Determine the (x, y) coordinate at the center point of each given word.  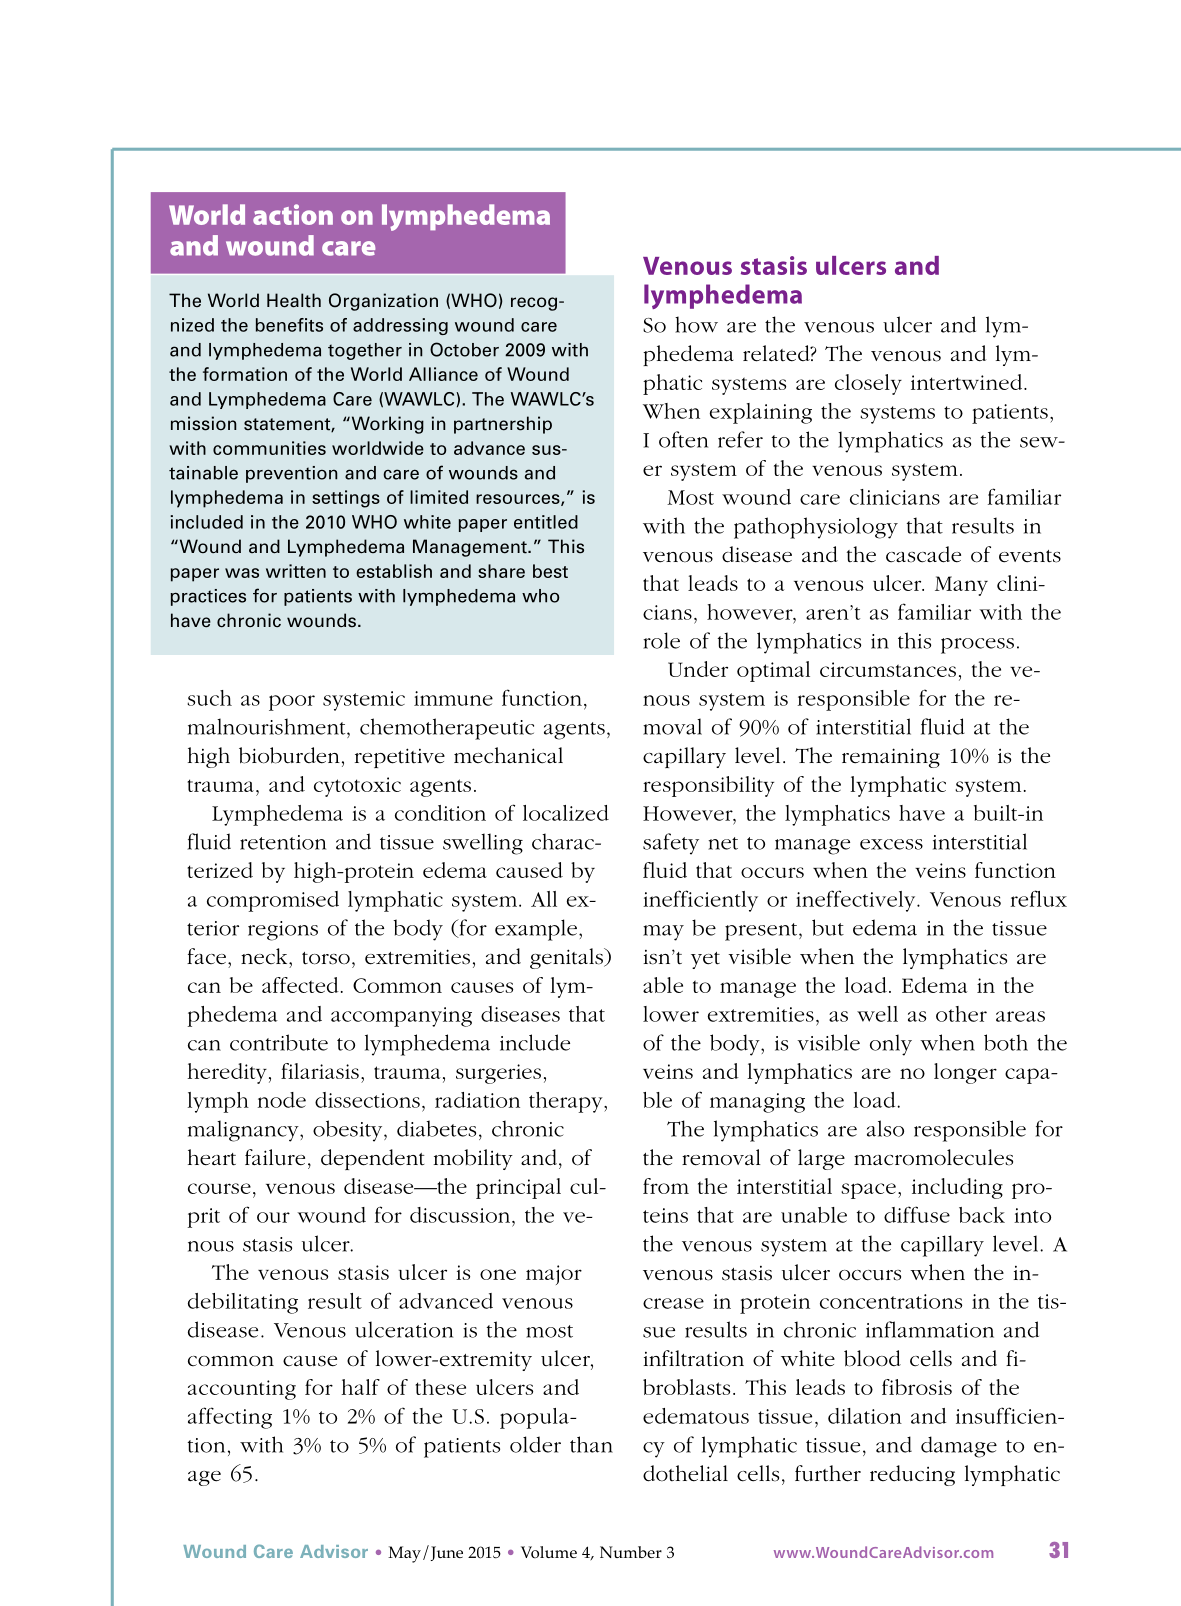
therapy (567, 1102)
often (683, 439)
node (282, 1100)
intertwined (968, 382)
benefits (289, 325)
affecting (230, 1418)
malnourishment (268, 726)
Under (698, 669)
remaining (891, 758)
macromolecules (933, 1157)
